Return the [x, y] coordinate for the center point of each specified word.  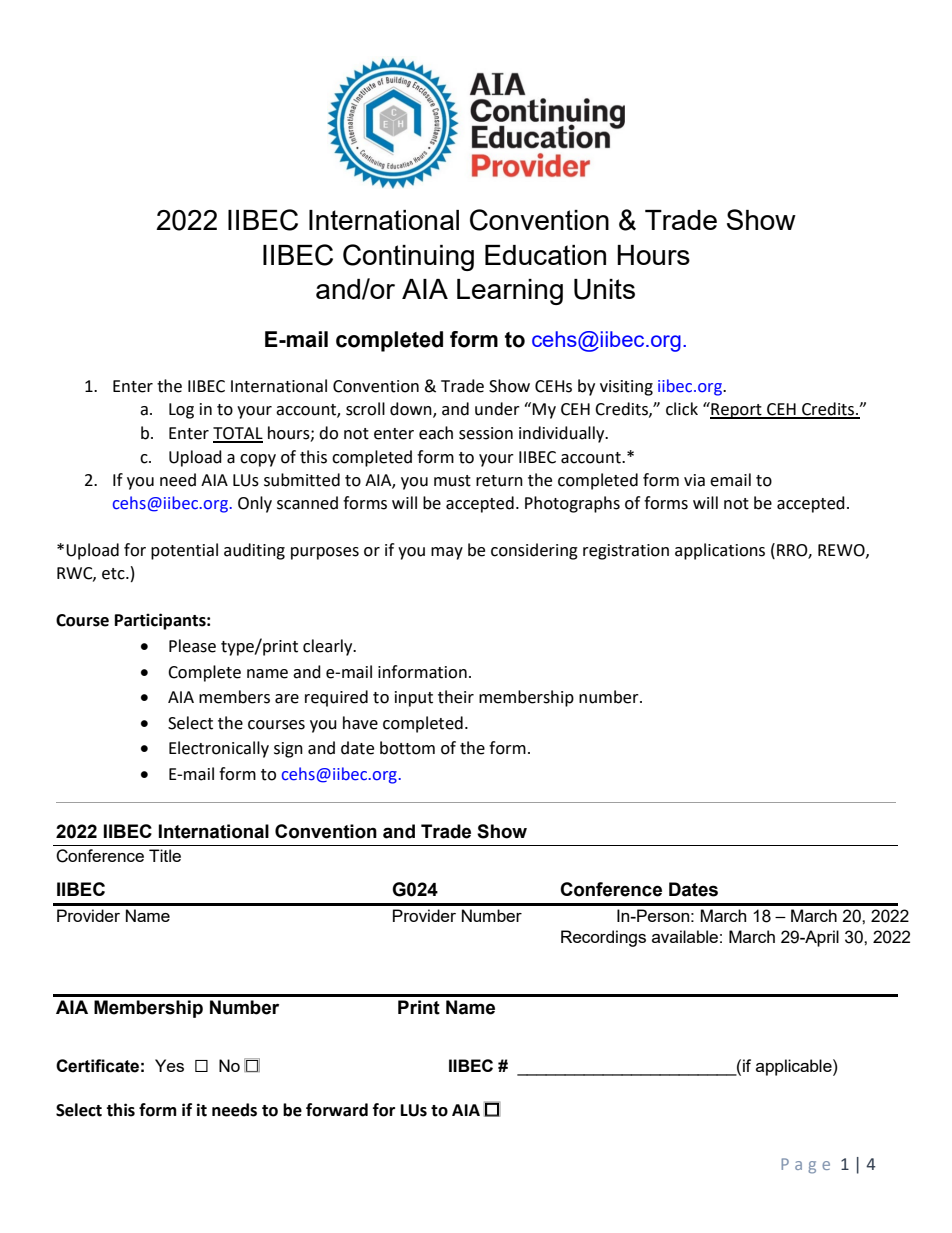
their [456, 697]
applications [720, 551]
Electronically [219, 749]
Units [604, 289]
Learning [510, 292]
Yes [169, 1065]
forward [337, 1110]
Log [181, 411]
